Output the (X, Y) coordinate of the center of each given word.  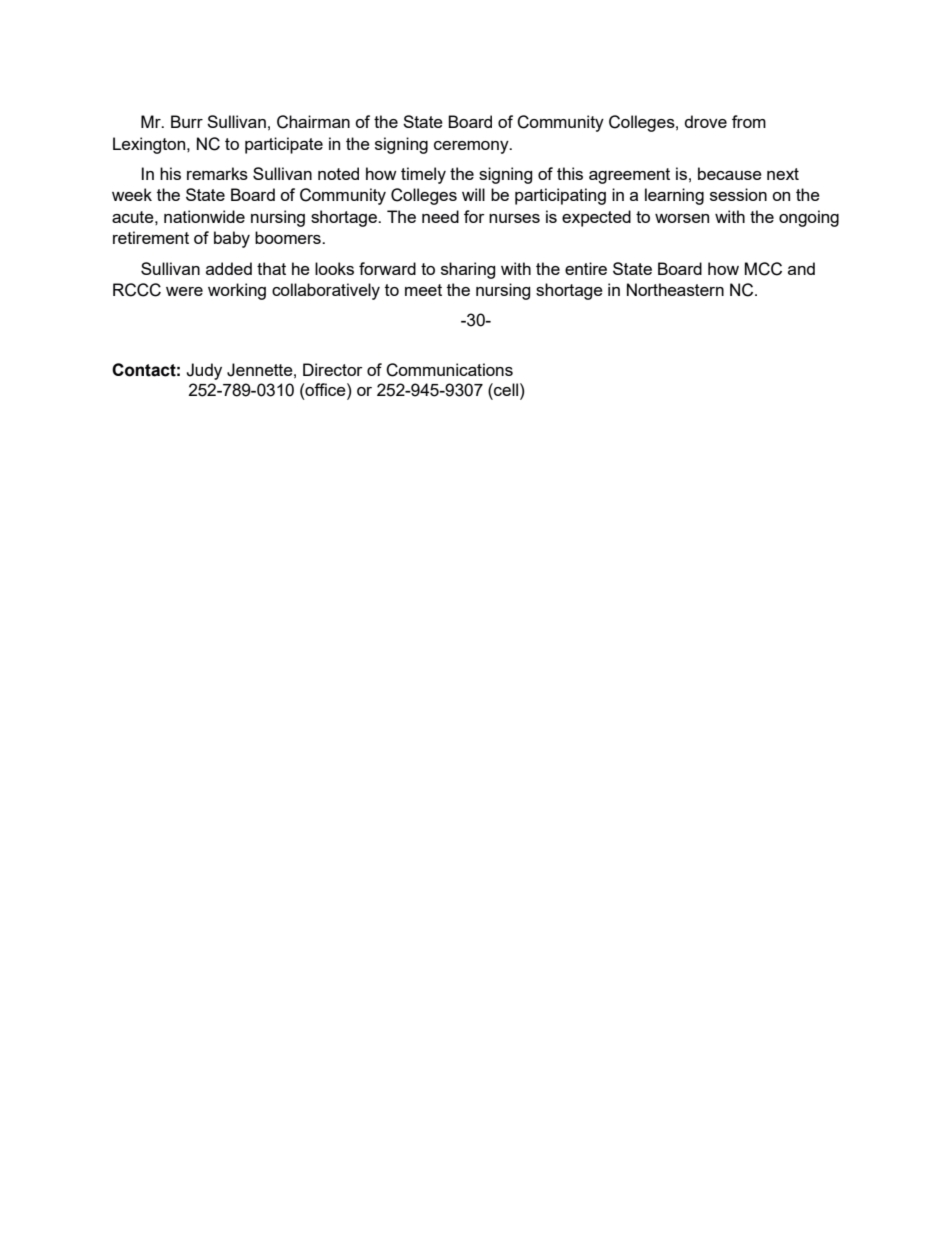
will (473, 194)
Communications (449, 370)
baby (232, 239)
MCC (763, 269)
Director (333, 369)
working (237, 291)
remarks (217, 173)
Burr (187, 121)
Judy (204, 371)
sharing (468, 270)
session (738, 194)
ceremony (472, 147)
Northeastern (675, 289)
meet (423, 290)
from (749, 121)
